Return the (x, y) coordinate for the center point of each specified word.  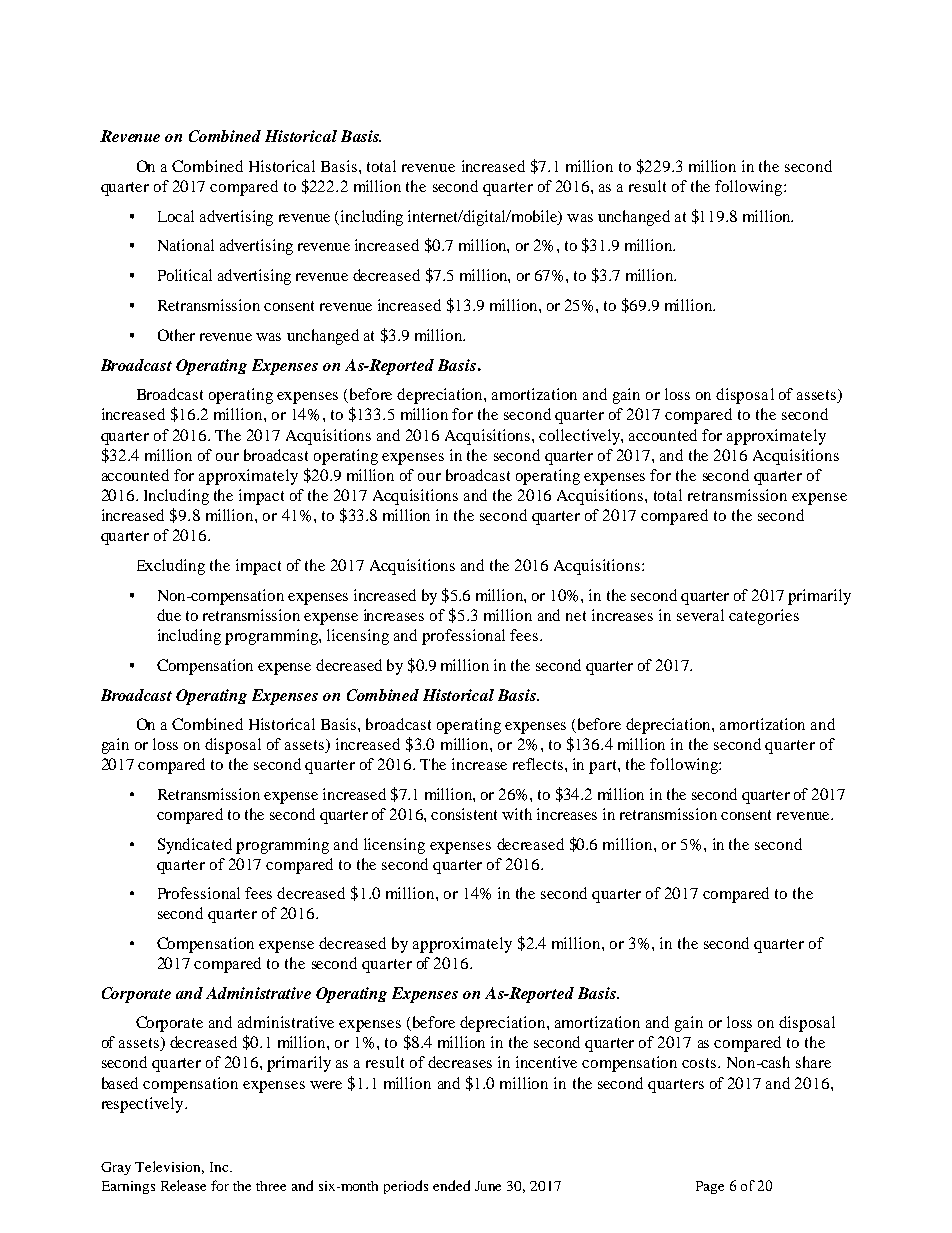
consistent (464, 814)
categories (764, 617)
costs (700, 1063)
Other (176, 335)
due (169, 615)
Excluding (171, 567)
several (700, 615)
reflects (539, 764)
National (186, 245)
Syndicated (195, 846)
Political (185, 275)
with (517, 814)
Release (183, 1185)
